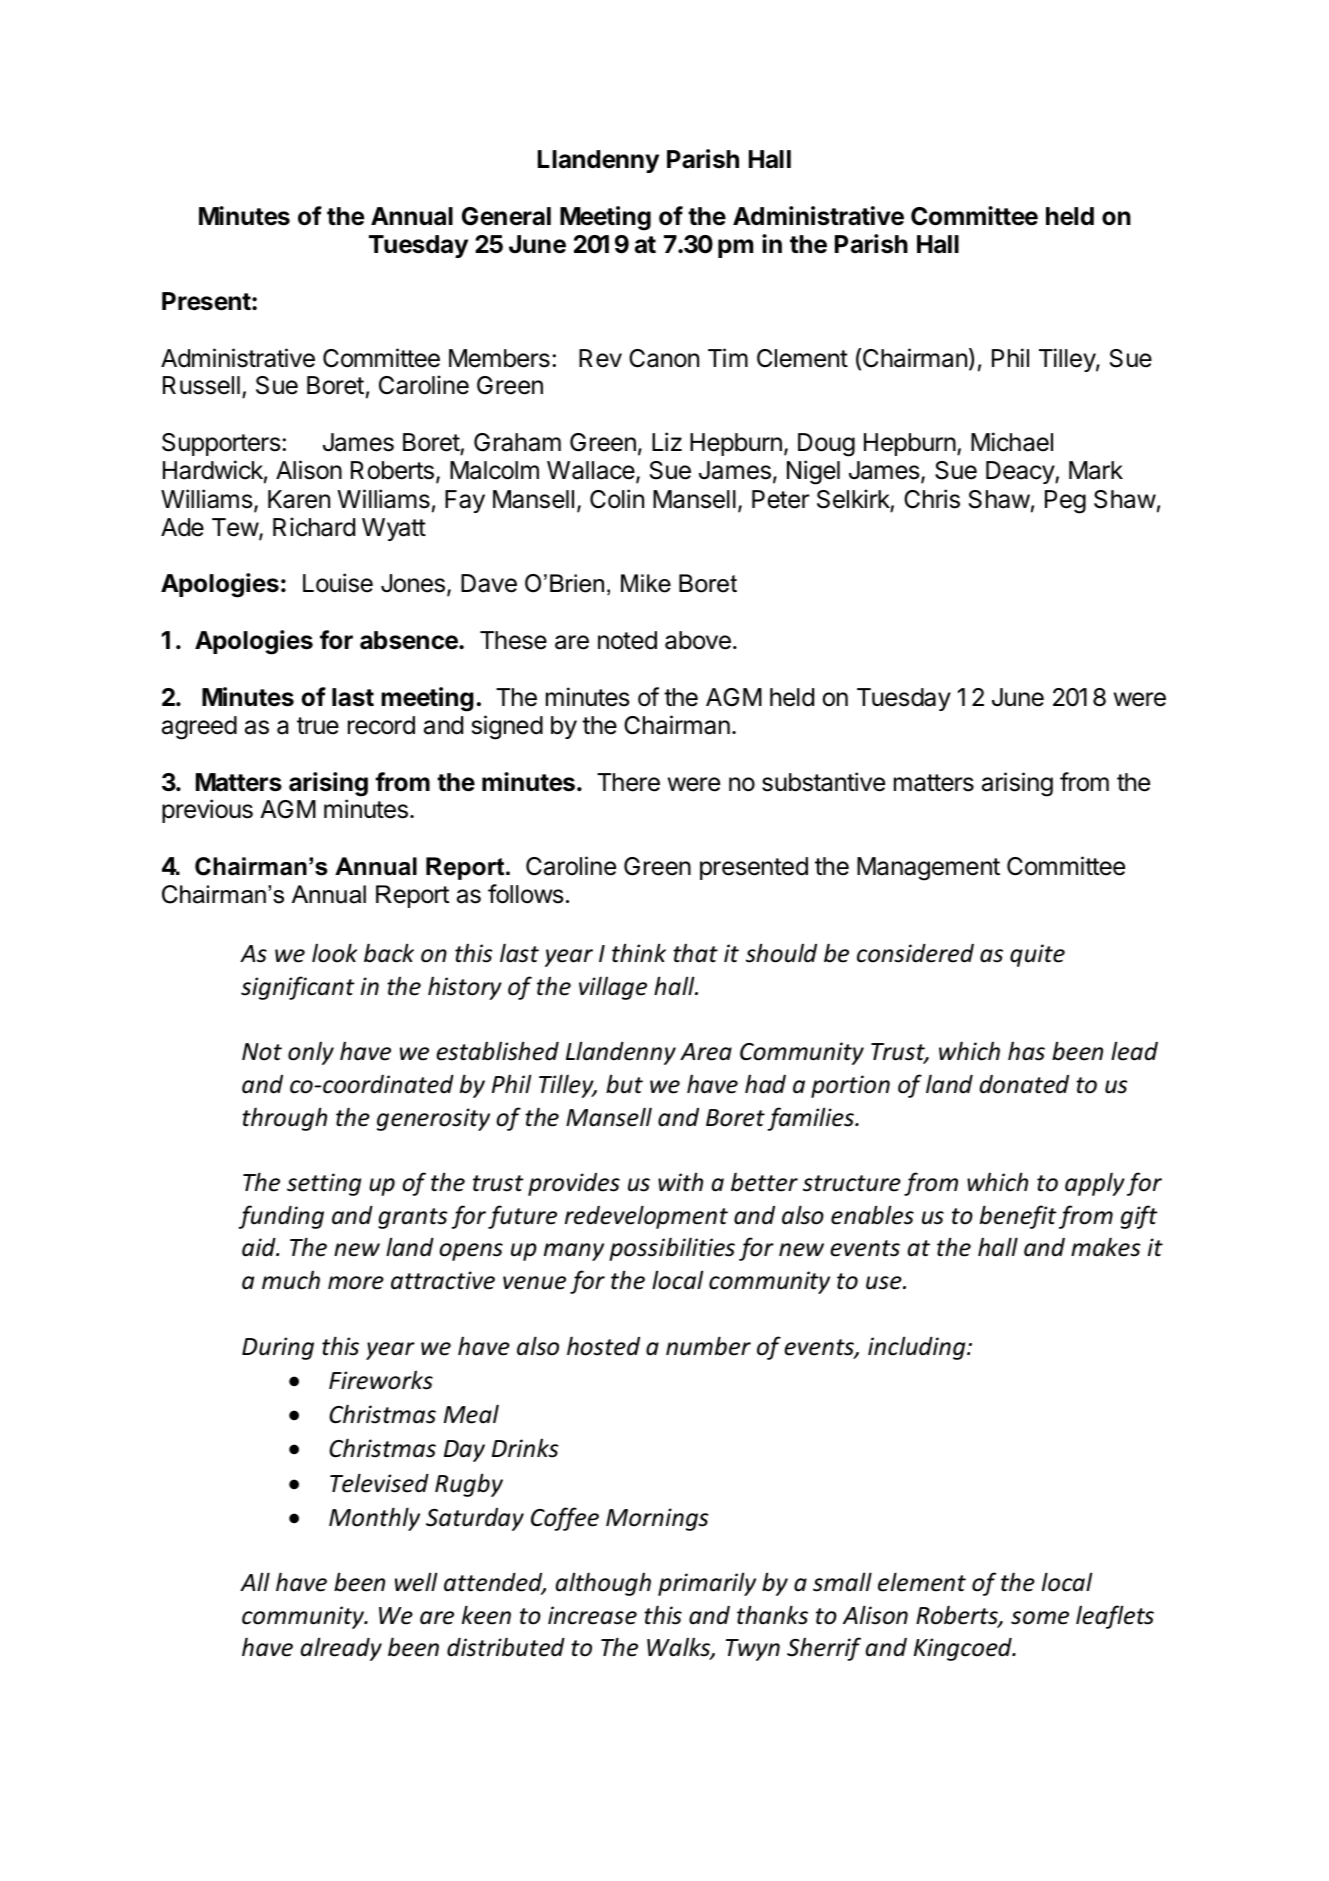 Image resolution: width=1329 pixels, height=1881 pixels. I want to click on Canon, so click(664, 358).
